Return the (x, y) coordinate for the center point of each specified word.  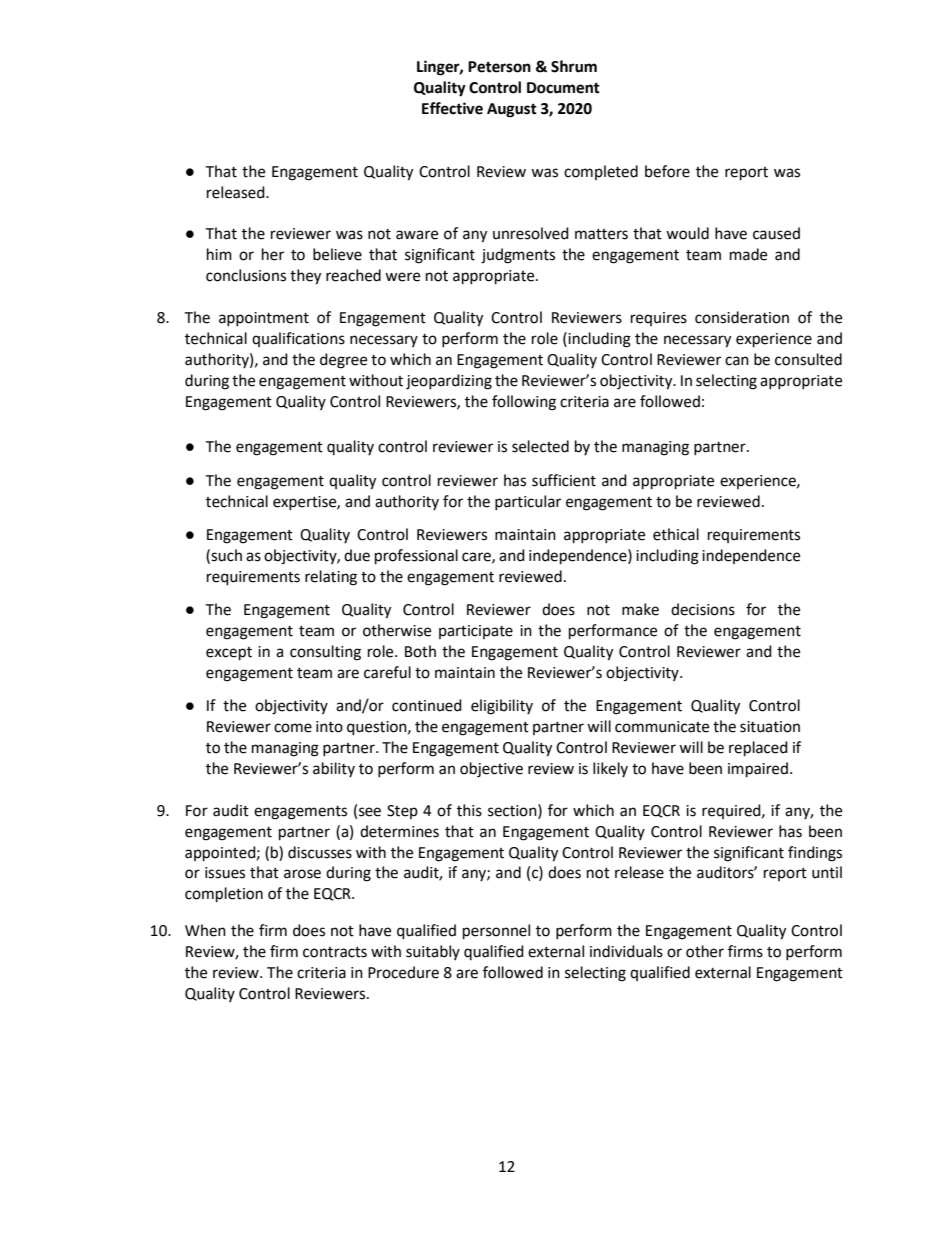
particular (528, 502)
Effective (452, 108)
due (357, 555)
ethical (676, 534)
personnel (496, 932)
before (667, 171)
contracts (335, 952)
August (512, 110)
